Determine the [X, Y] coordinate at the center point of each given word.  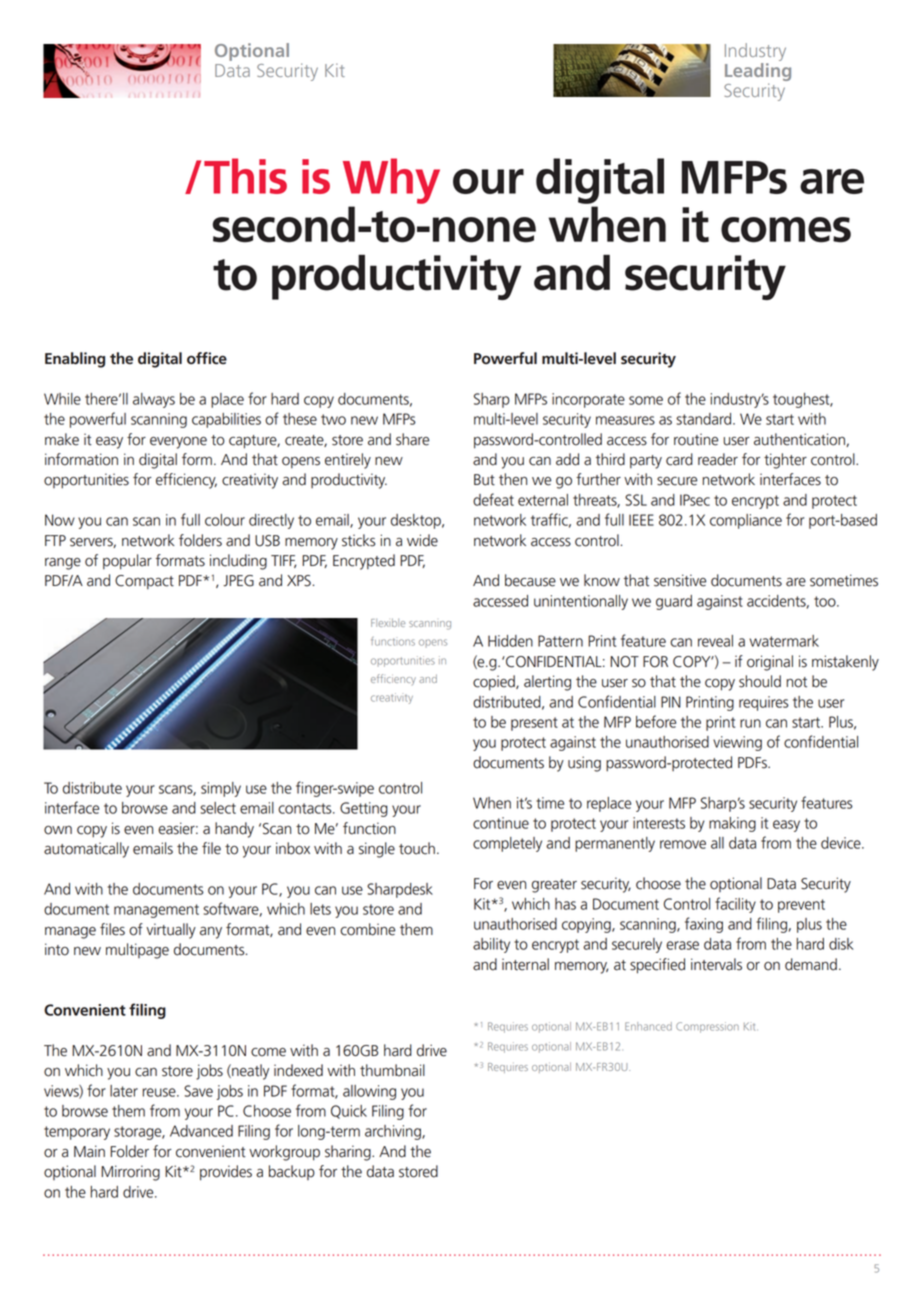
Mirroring [130, 1173]
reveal [715, 641]
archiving [394, 1132]
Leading [758, 72]
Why [391, 181]
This [245, 176]
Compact [144, 582]
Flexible [388, 622]
